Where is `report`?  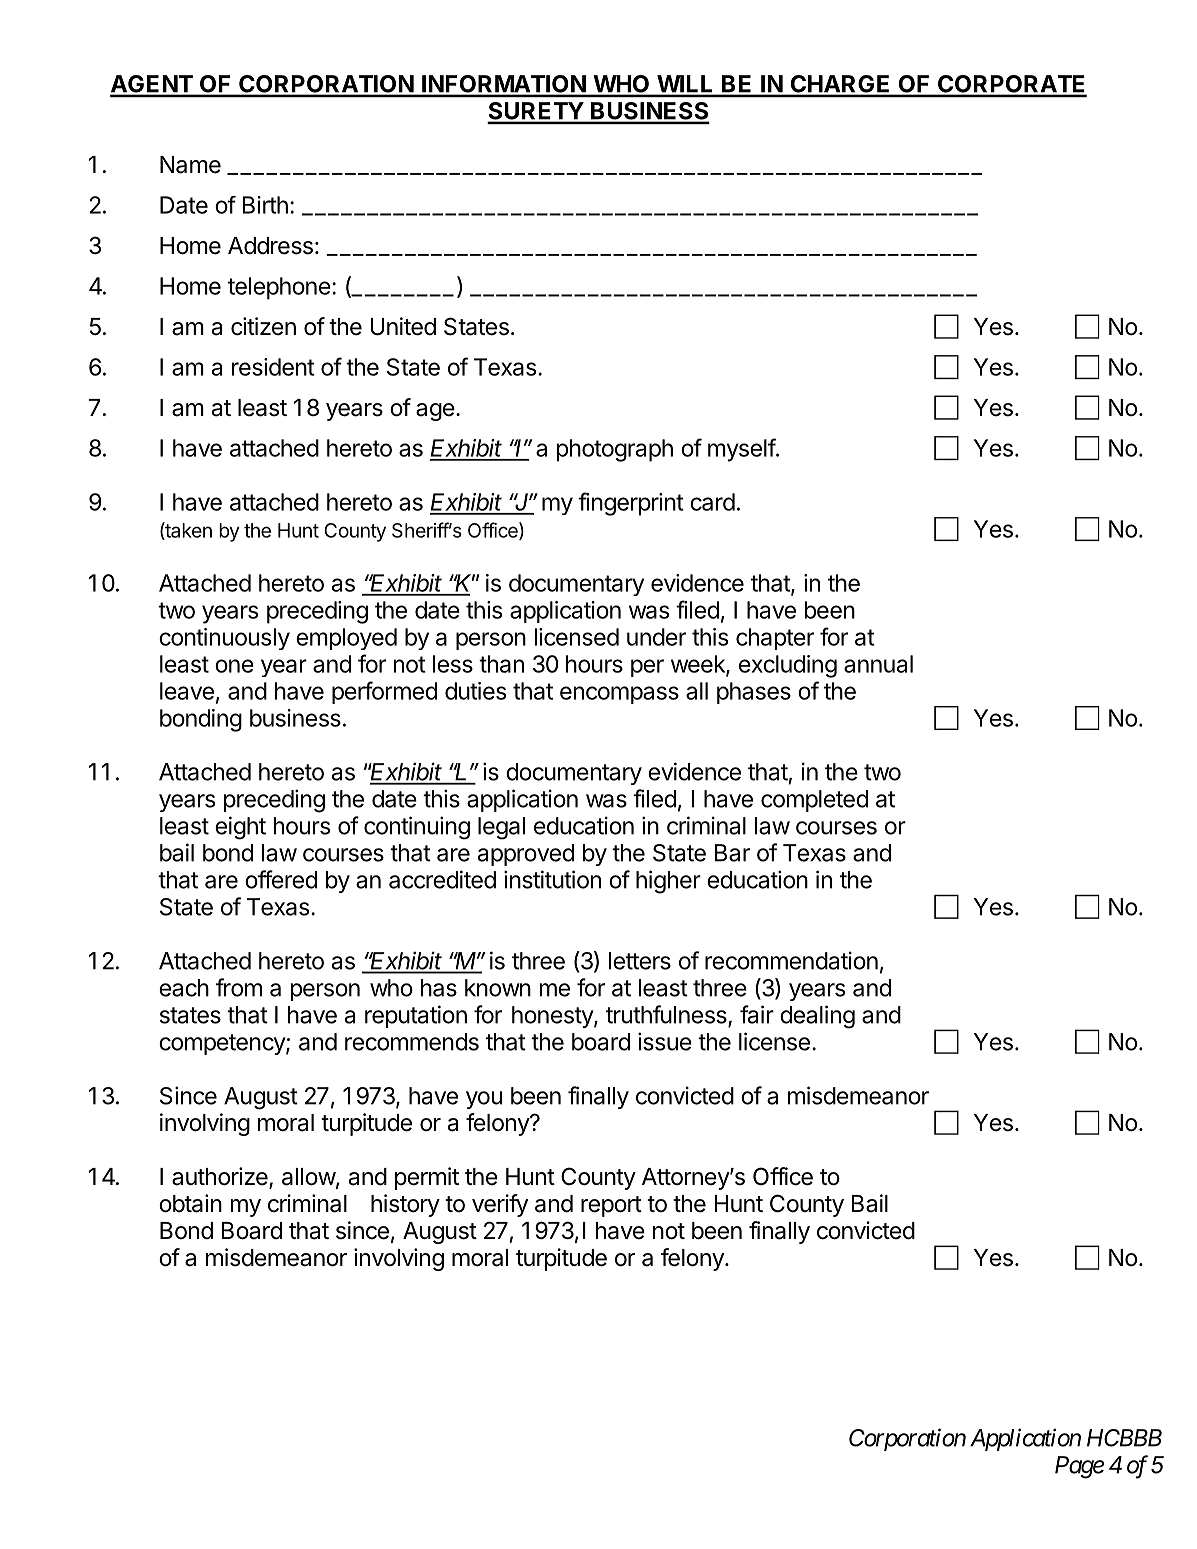
report is located at coordinates (611, 1206).
